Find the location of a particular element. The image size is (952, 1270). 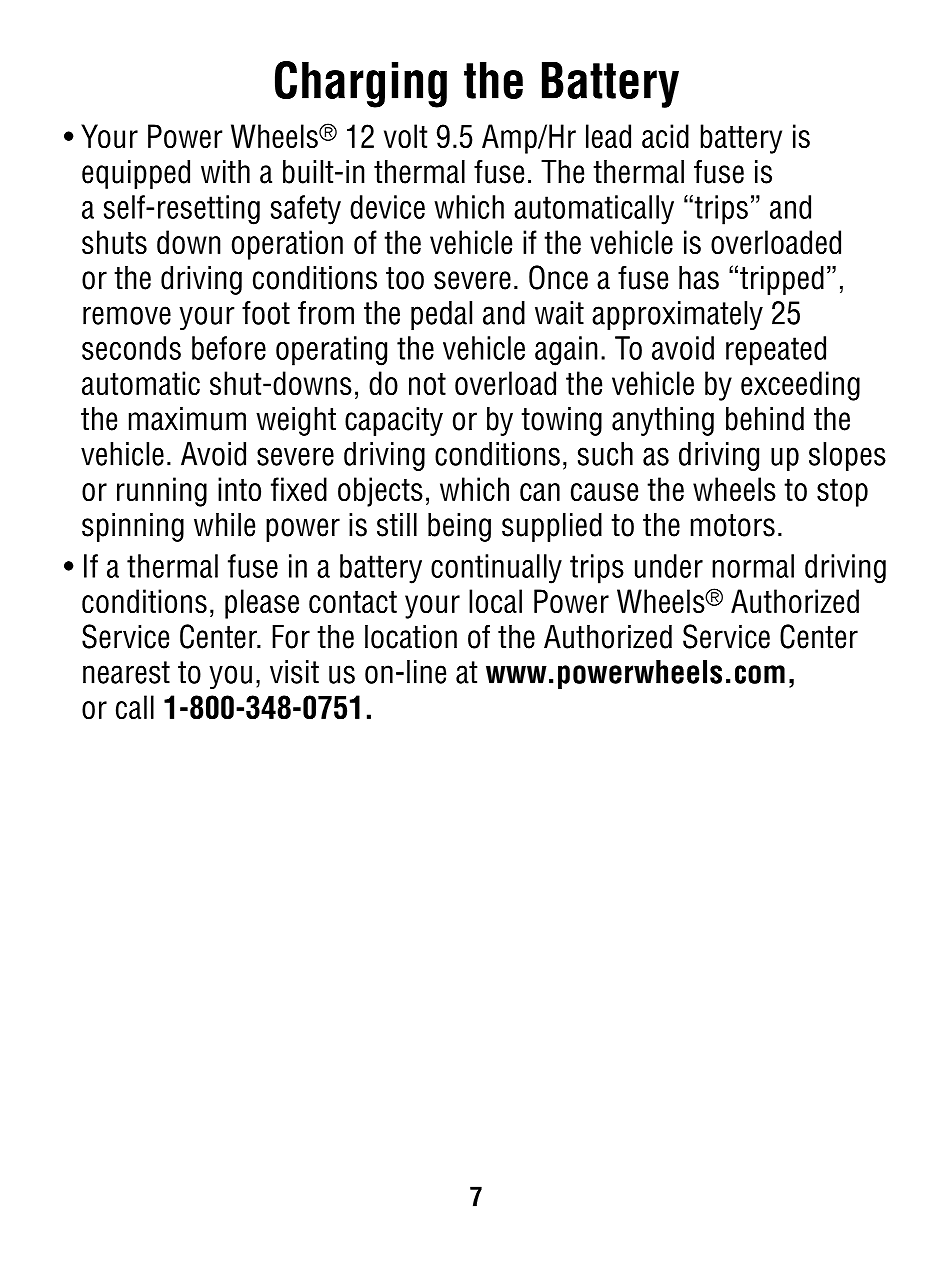

not is located at coordinates (427, 384).
